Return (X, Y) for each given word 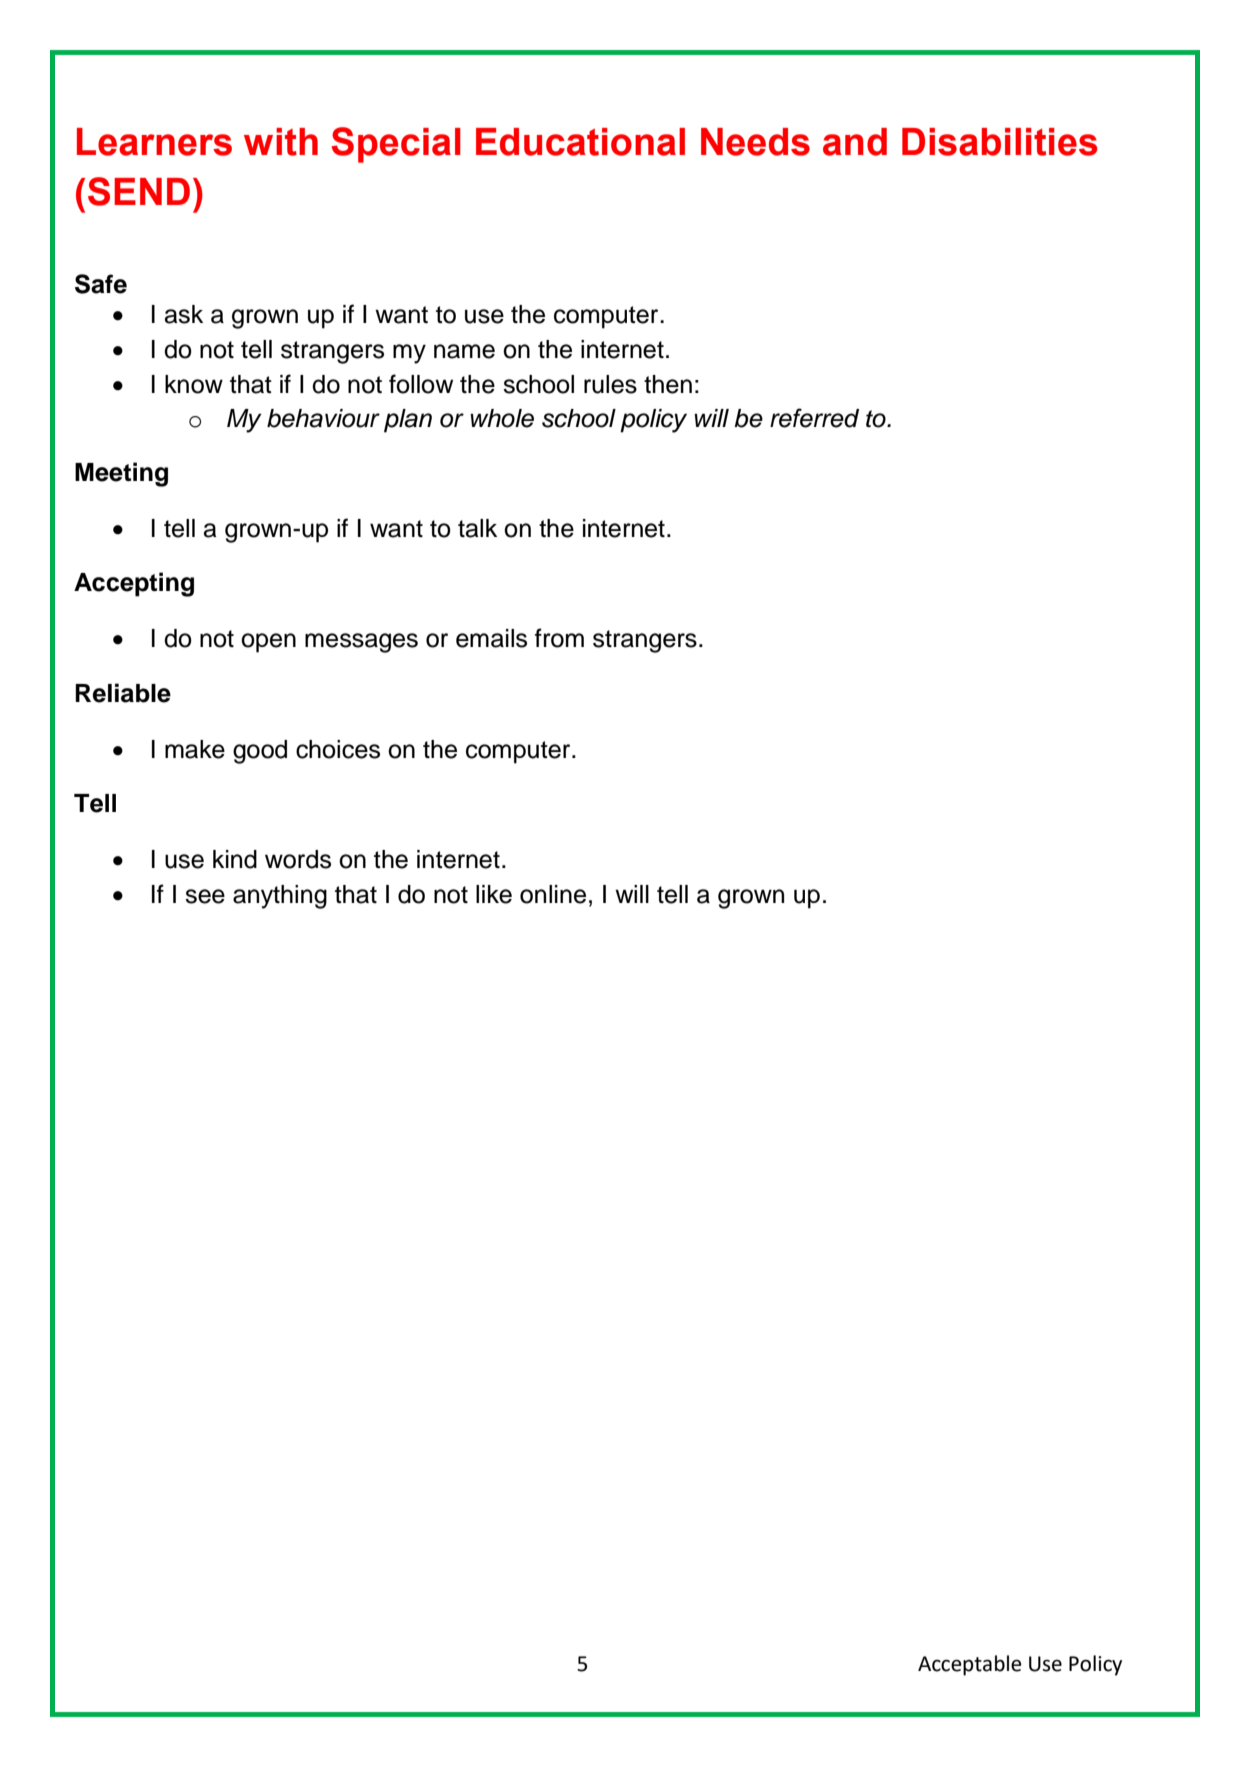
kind (235, 859)
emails (491, 638)
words (298, 859)
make (195, 749)
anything (280, 897)
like (494, 894)
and (855, 142)
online (553, 894)
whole (502, 418)
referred (814, 418)
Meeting (121, 474)
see (205, 896)
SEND (139, 191)
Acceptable (970, 1665)
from (559, 638)
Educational (580, 142)
